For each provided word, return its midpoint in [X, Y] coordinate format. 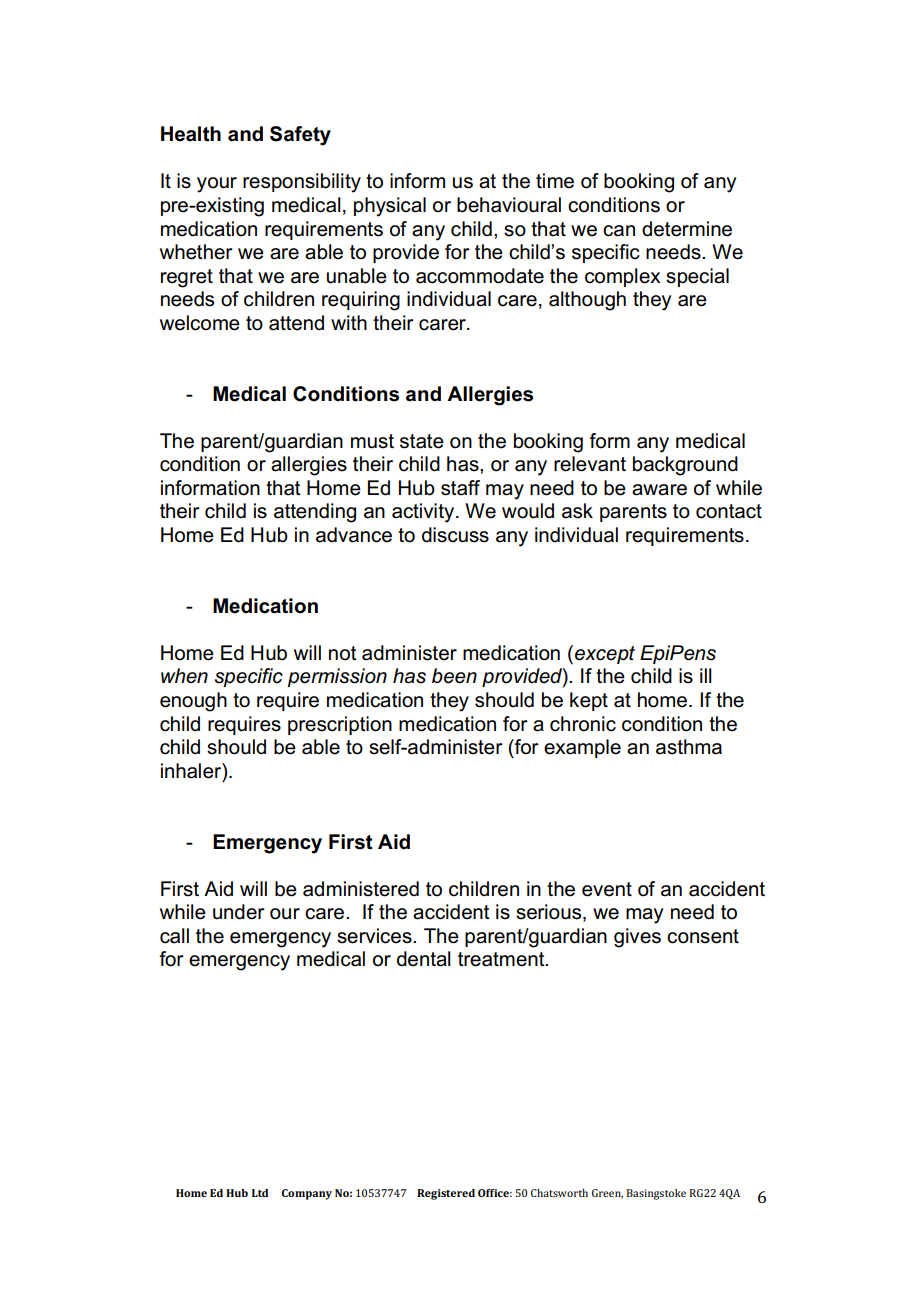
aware [659, 490]
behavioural [509, 205]
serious [550, 913]
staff [460, 488]
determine [687, 229]
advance [354, 535]
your [217, 185]
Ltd [260, 1193]
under [239, 912]
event [607, 889]
